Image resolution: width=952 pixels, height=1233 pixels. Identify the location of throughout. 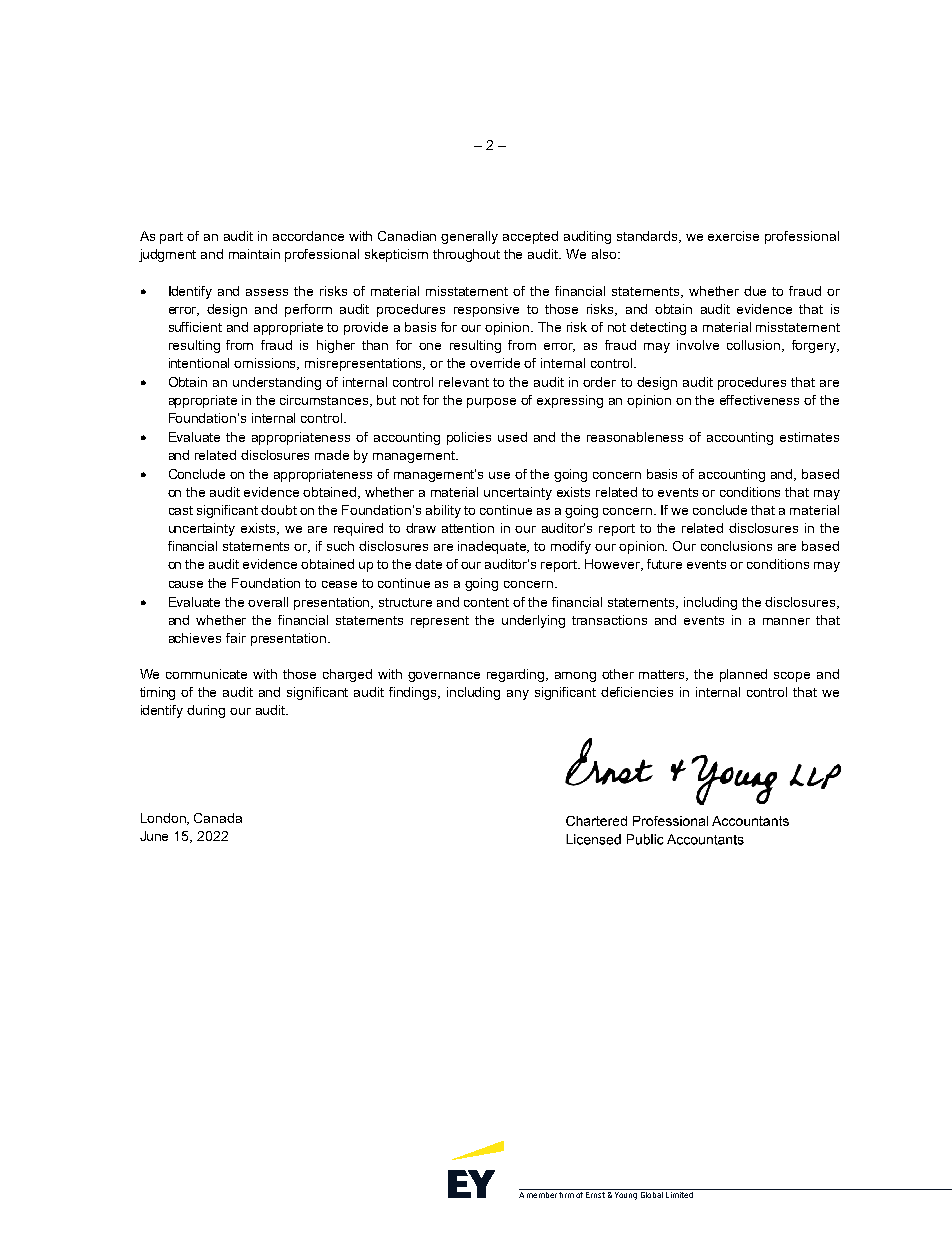
(466, 255).
